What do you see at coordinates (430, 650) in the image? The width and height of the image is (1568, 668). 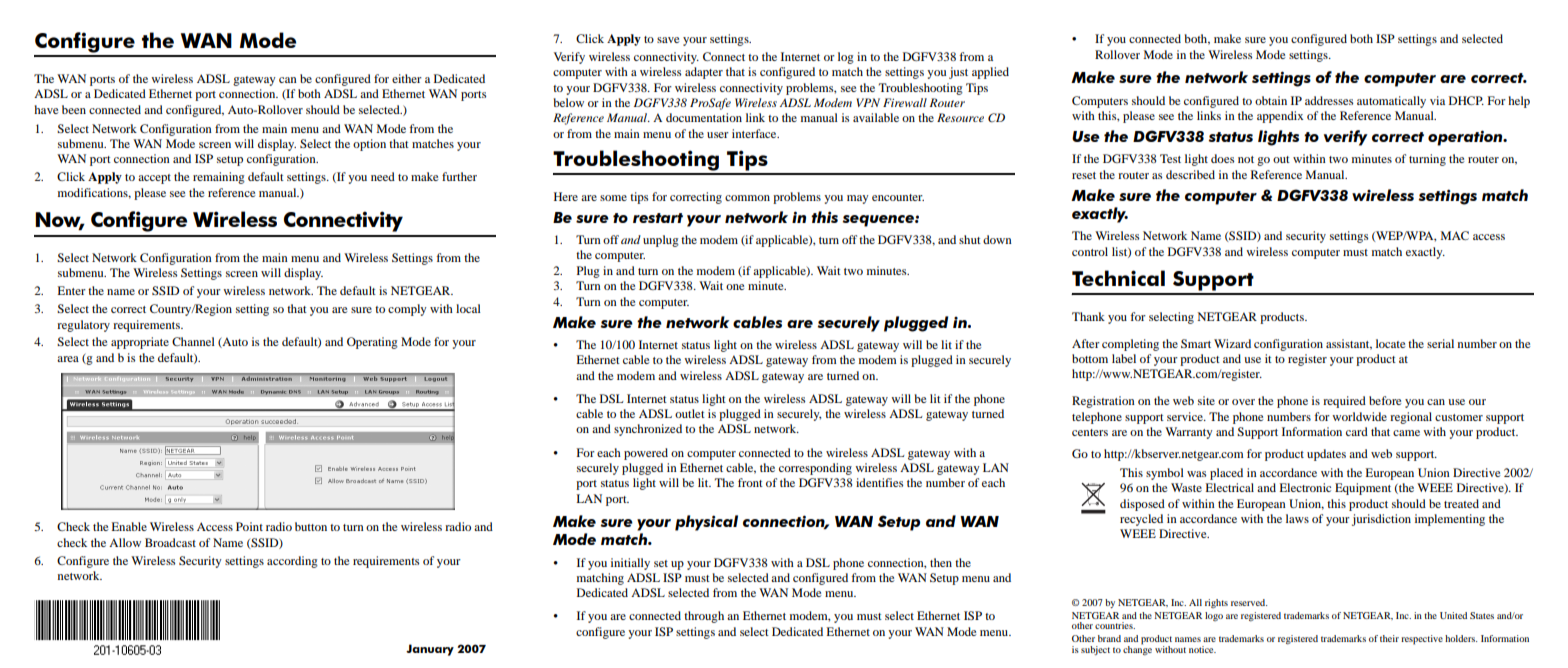 I see `January` at bounding box center [430, 650].
